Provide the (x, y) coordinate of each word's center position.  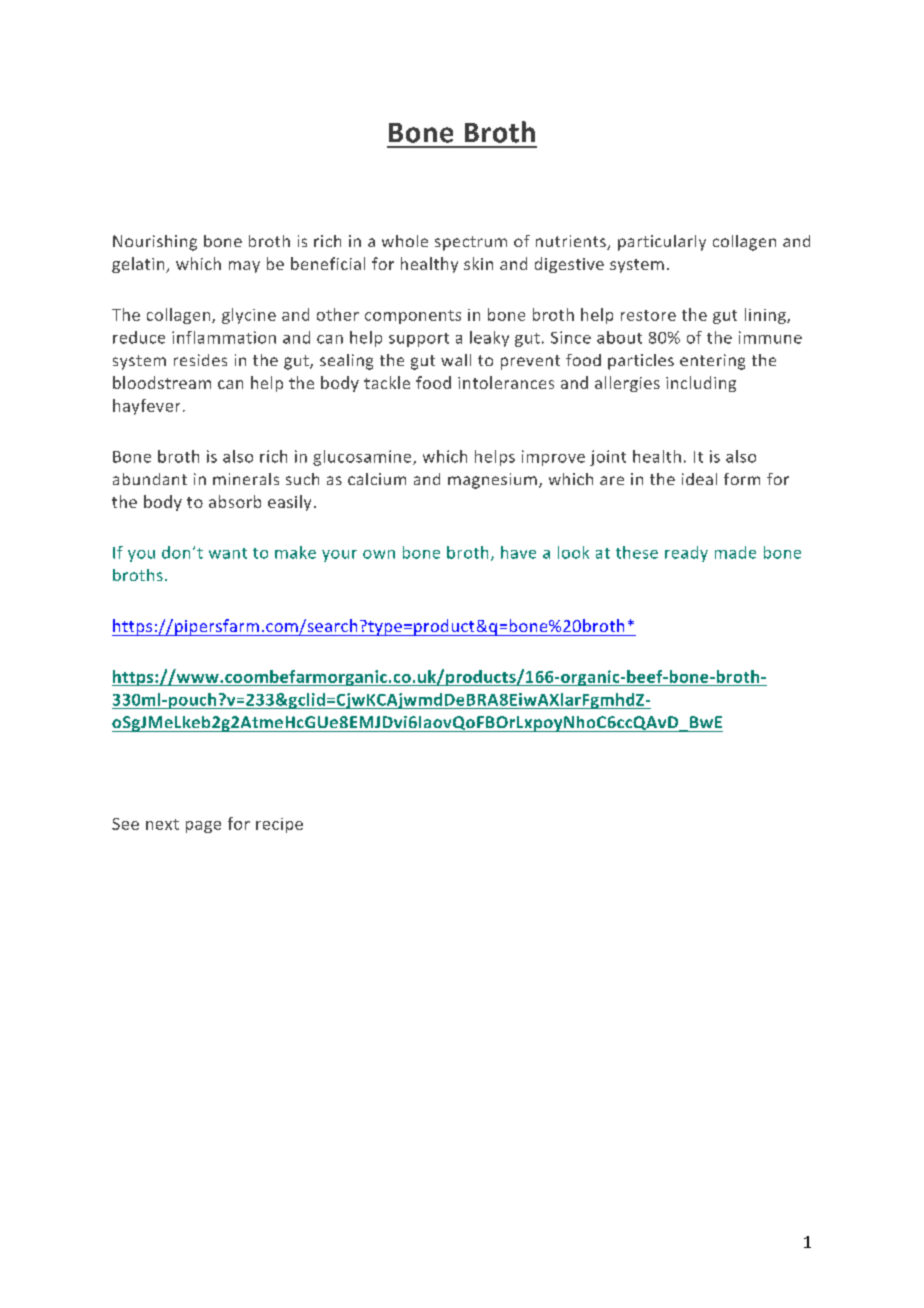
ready (686, 554)
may (244, 267)
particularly (662, 243)
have (518, 552)
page (203, 827)
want (228, 553)
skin (478, 263)
